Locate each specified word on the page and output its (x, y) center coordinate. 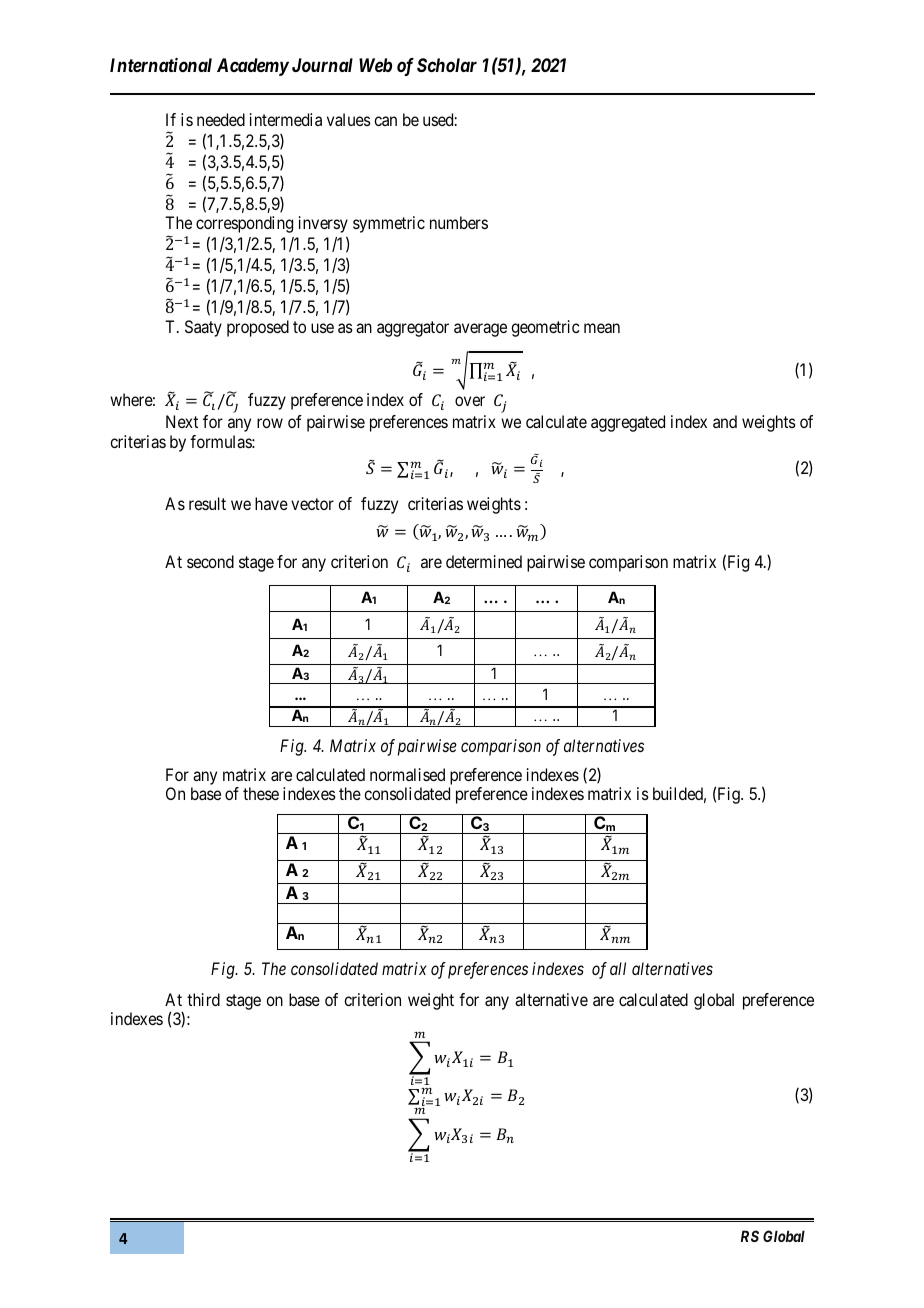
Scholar (447, 65)
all (618, 968)
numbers (459, 222)
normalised (407, 774)
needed (221, 119)
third (203, 999)
